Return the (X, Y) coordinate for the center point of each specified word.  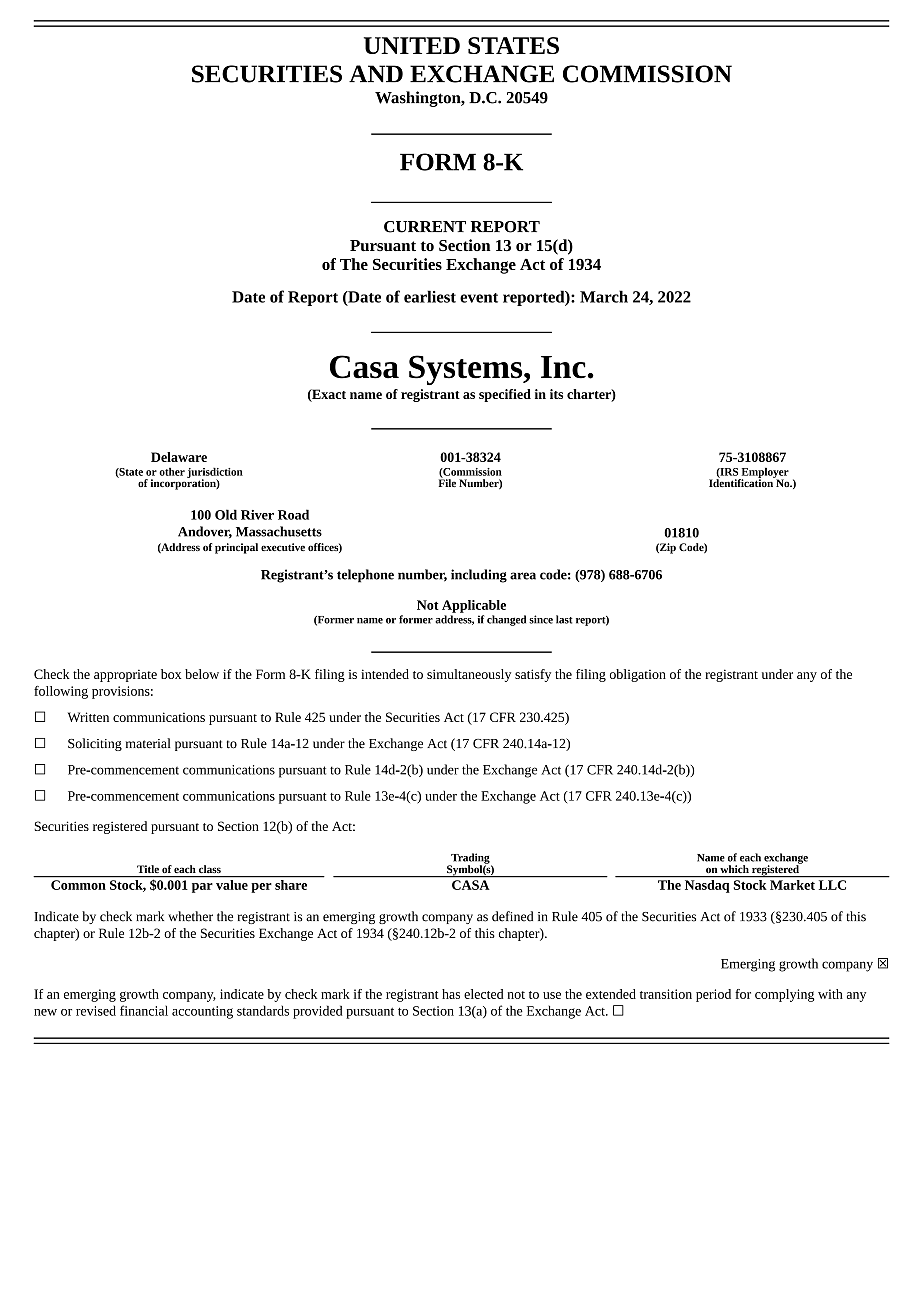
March (604, 296)
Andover (205, 532)
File (447, 482)
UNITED (412, 45)
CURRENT (425, 227)
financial (144, 1010)
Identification (742, 482)
